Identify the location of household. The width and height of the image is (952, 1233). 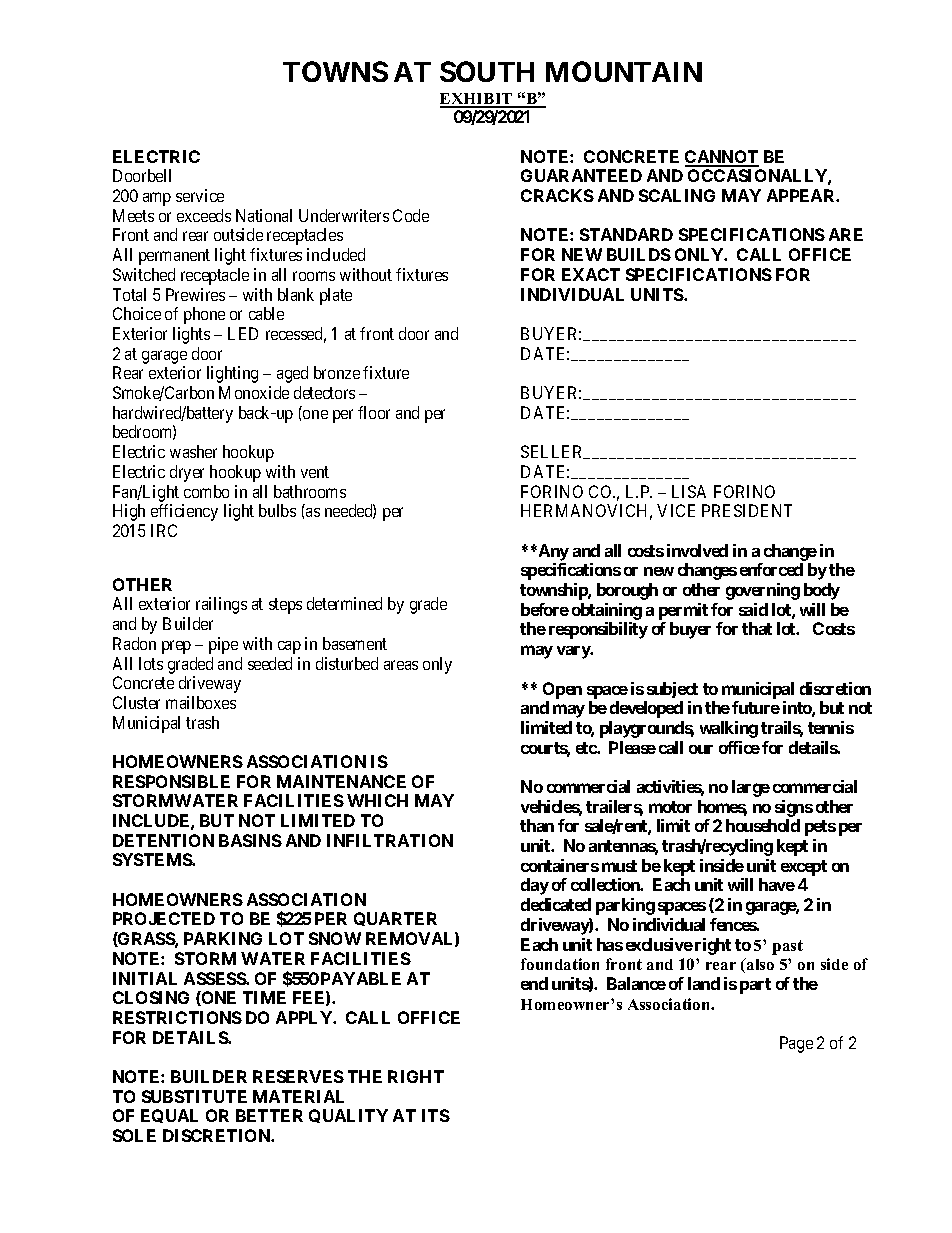
(763, 825).
